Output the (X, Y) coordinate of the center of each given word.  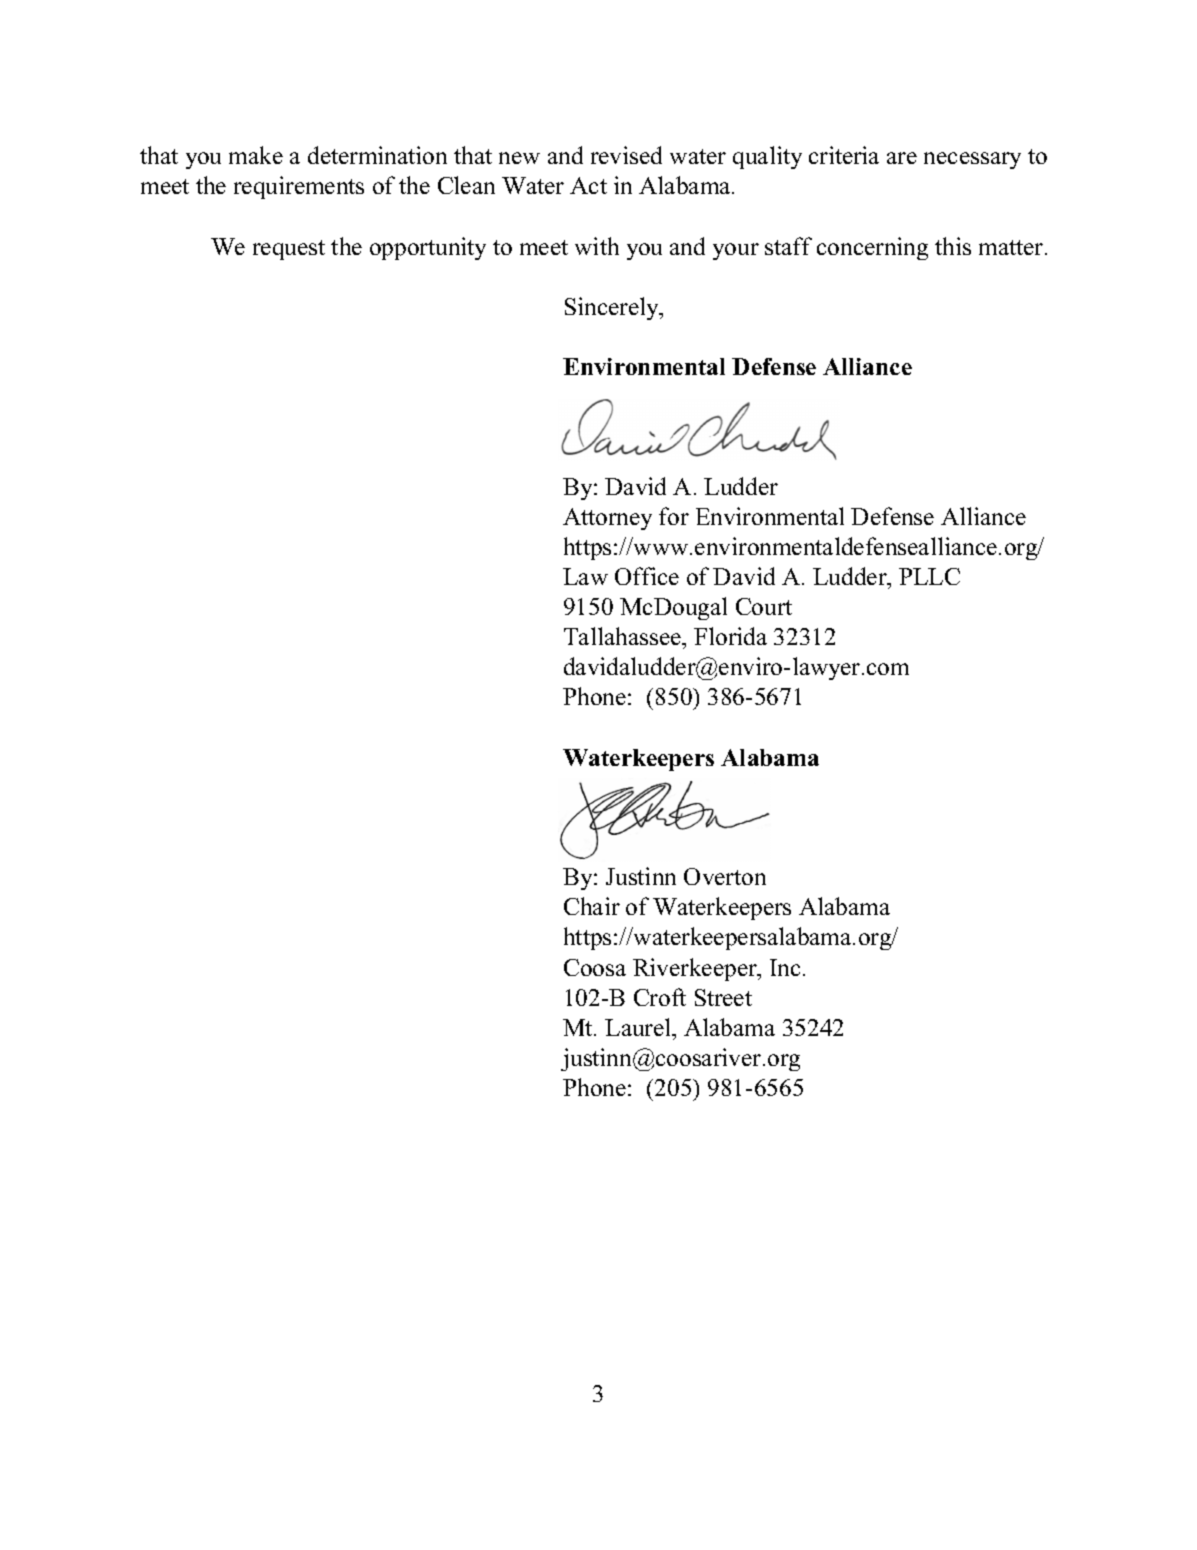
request (289, 250)
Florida (730, 636)
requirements (299, 187)
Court (764, 606)
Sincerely (613, 308)
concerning (872, 248)
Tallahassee (623, 636)
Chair (592, 906)
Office (647, 576)
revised (626, 155)
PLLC (929, 576)
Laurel (639, 1027)
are (902, 158)
